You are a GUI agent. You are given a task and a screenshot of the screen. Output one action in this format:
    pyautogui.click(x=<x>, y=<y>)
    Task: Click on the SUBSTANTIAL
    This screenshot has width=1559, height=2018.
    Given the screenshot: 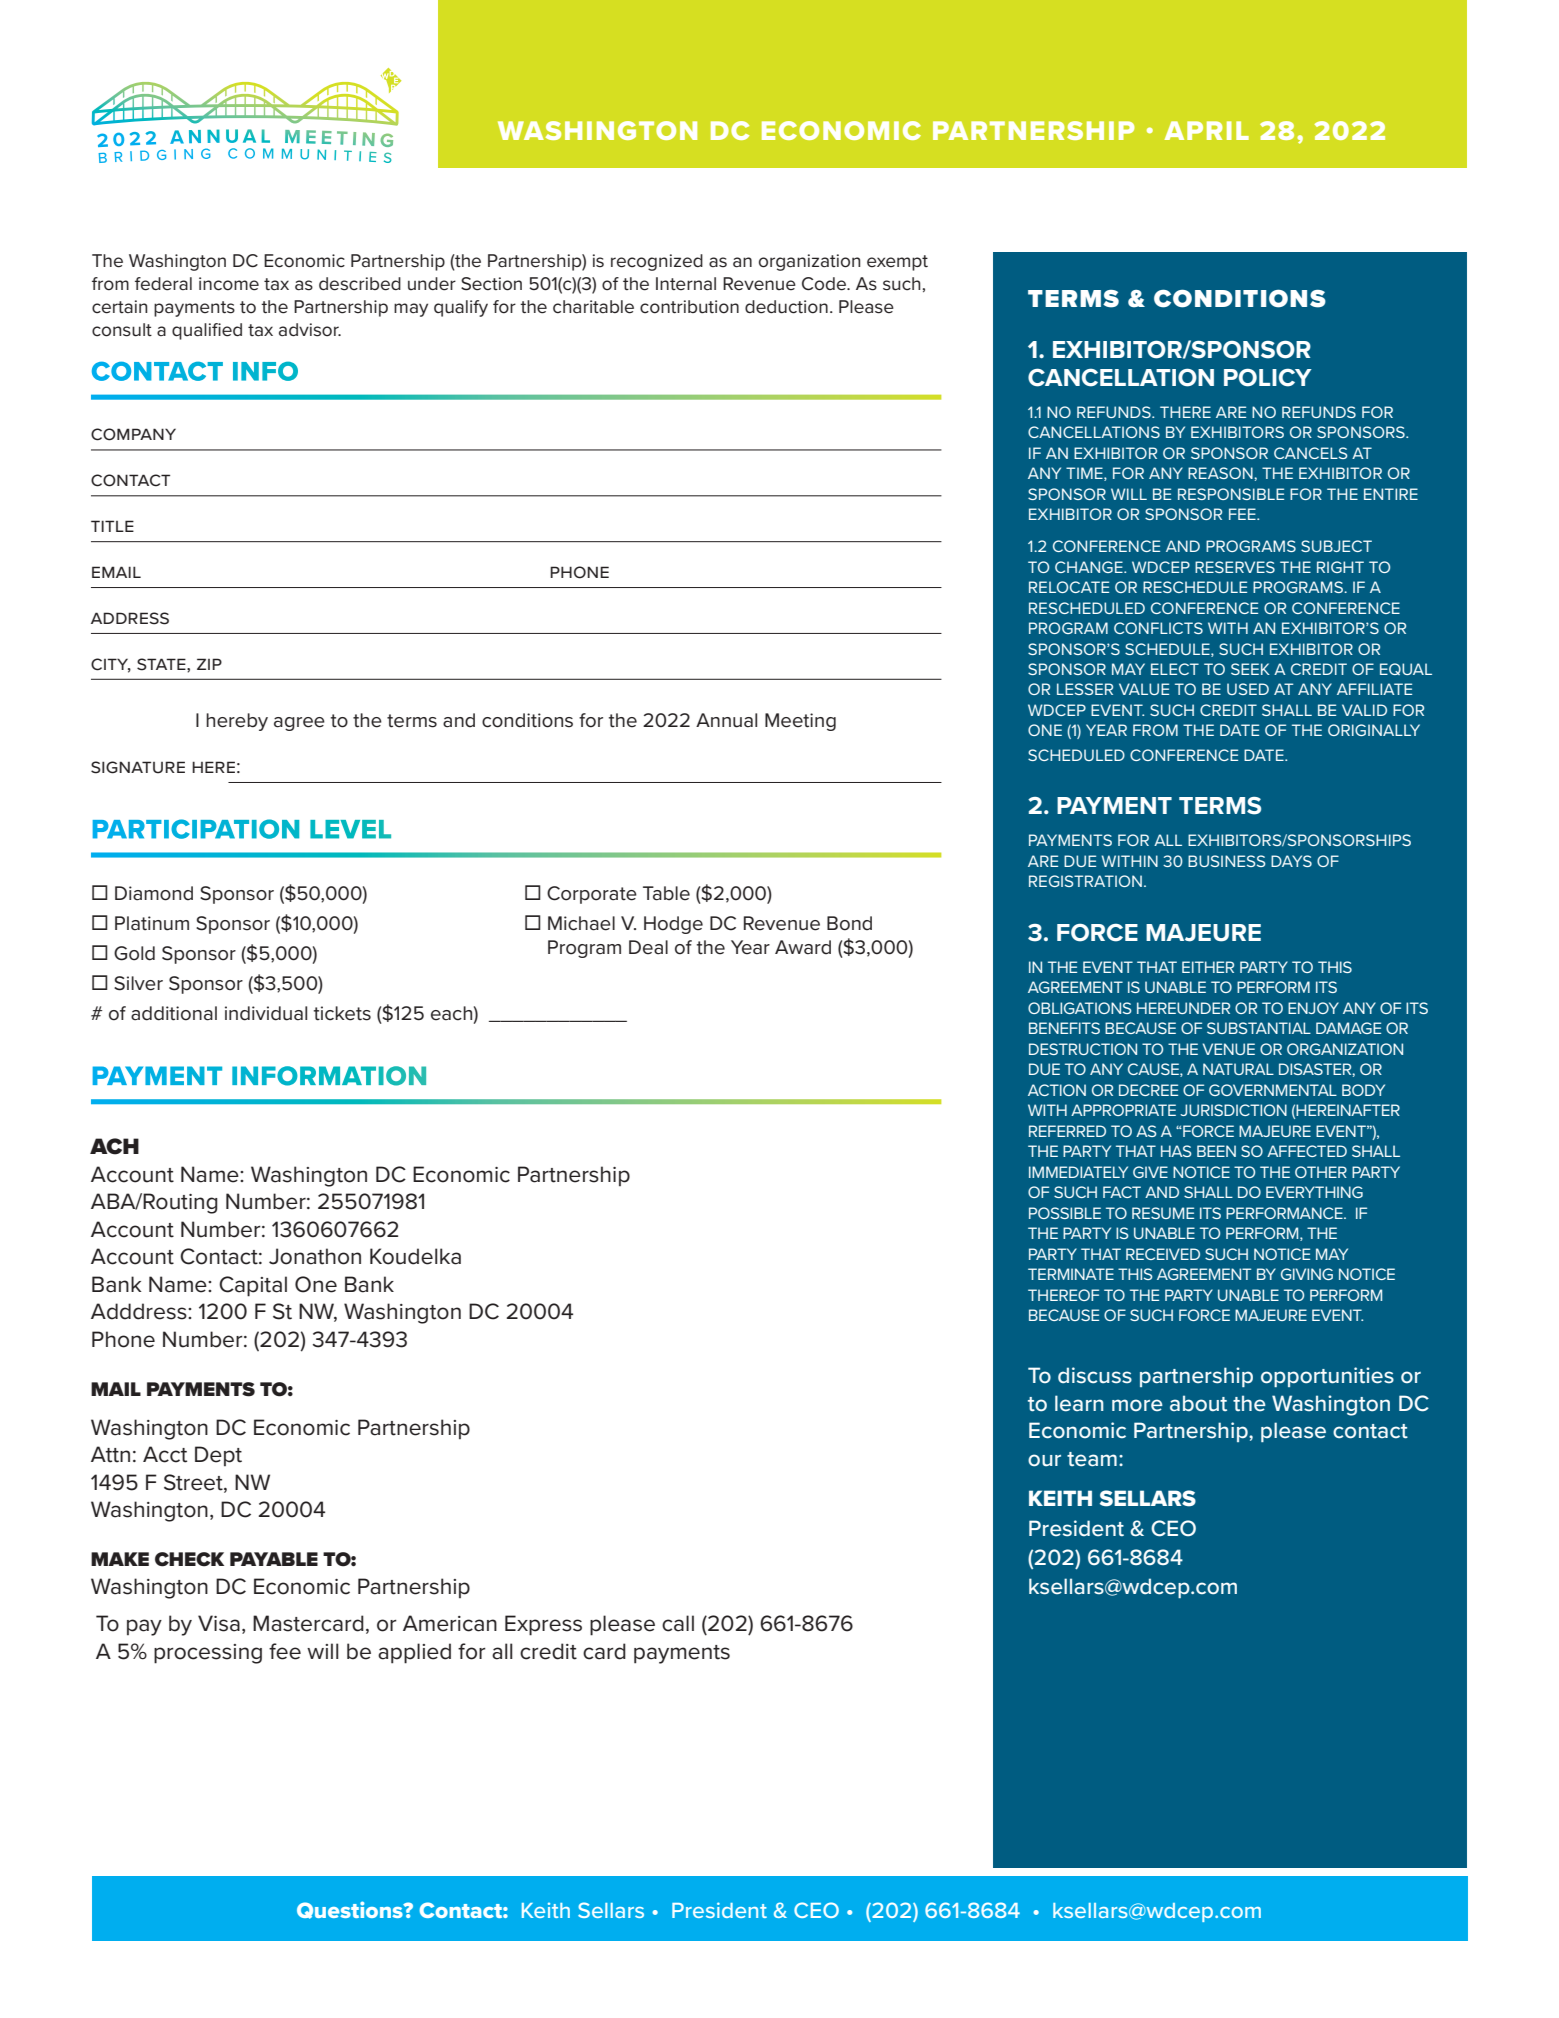 What is the action you would take?
    pyautogui.click(x=1259, y=1028)
